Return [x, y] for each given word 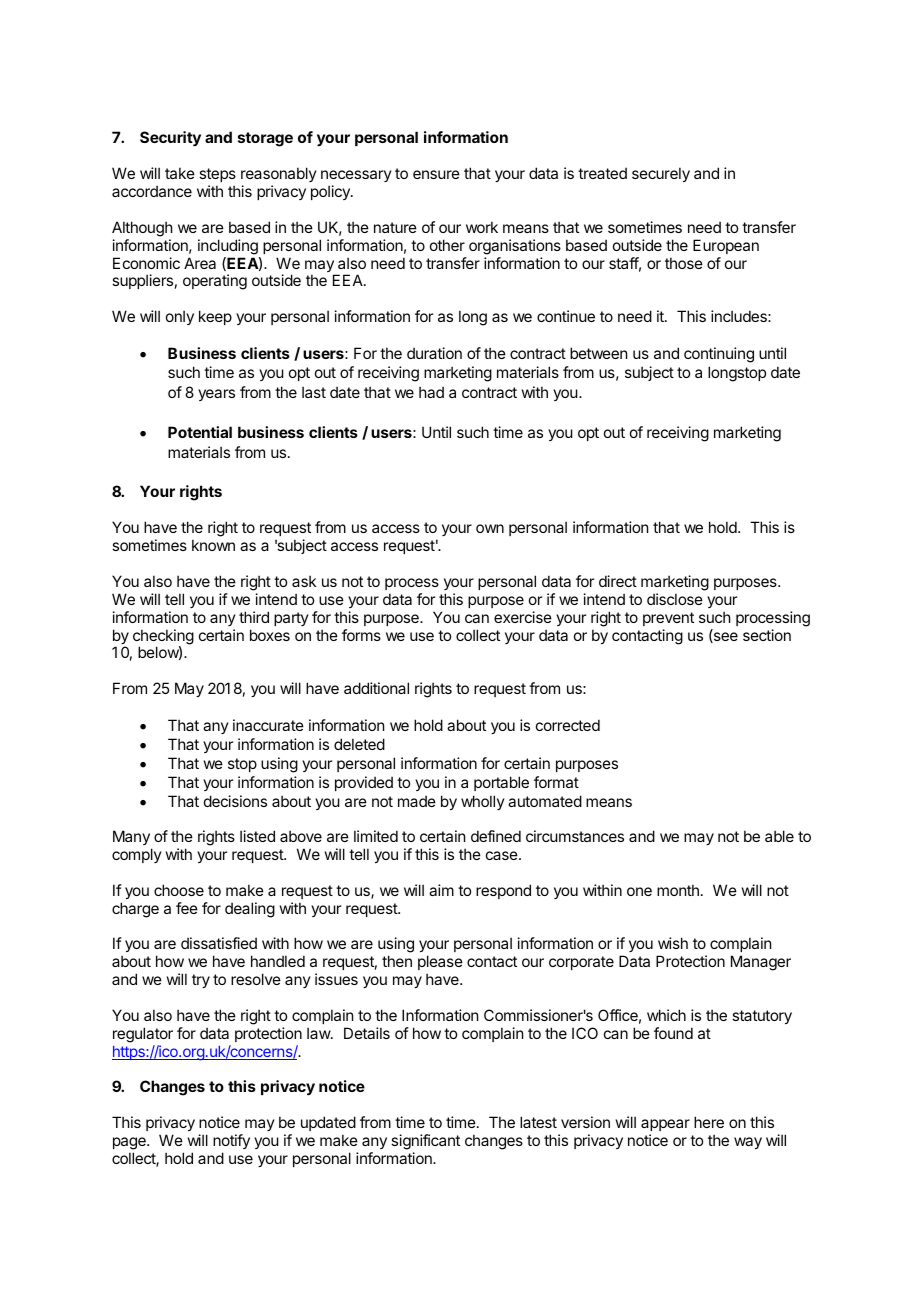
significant [425, 1142]
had [431, 392]
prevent [668, 619]
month [678, 890]
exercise [523, 617]
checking [163, 638]
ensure [436, 174]
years [216, 395]
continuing [719, 355]
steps [217, 175]
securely [661, 174]
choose [179, 890]
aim [441, 890]
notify [231, 1141]
